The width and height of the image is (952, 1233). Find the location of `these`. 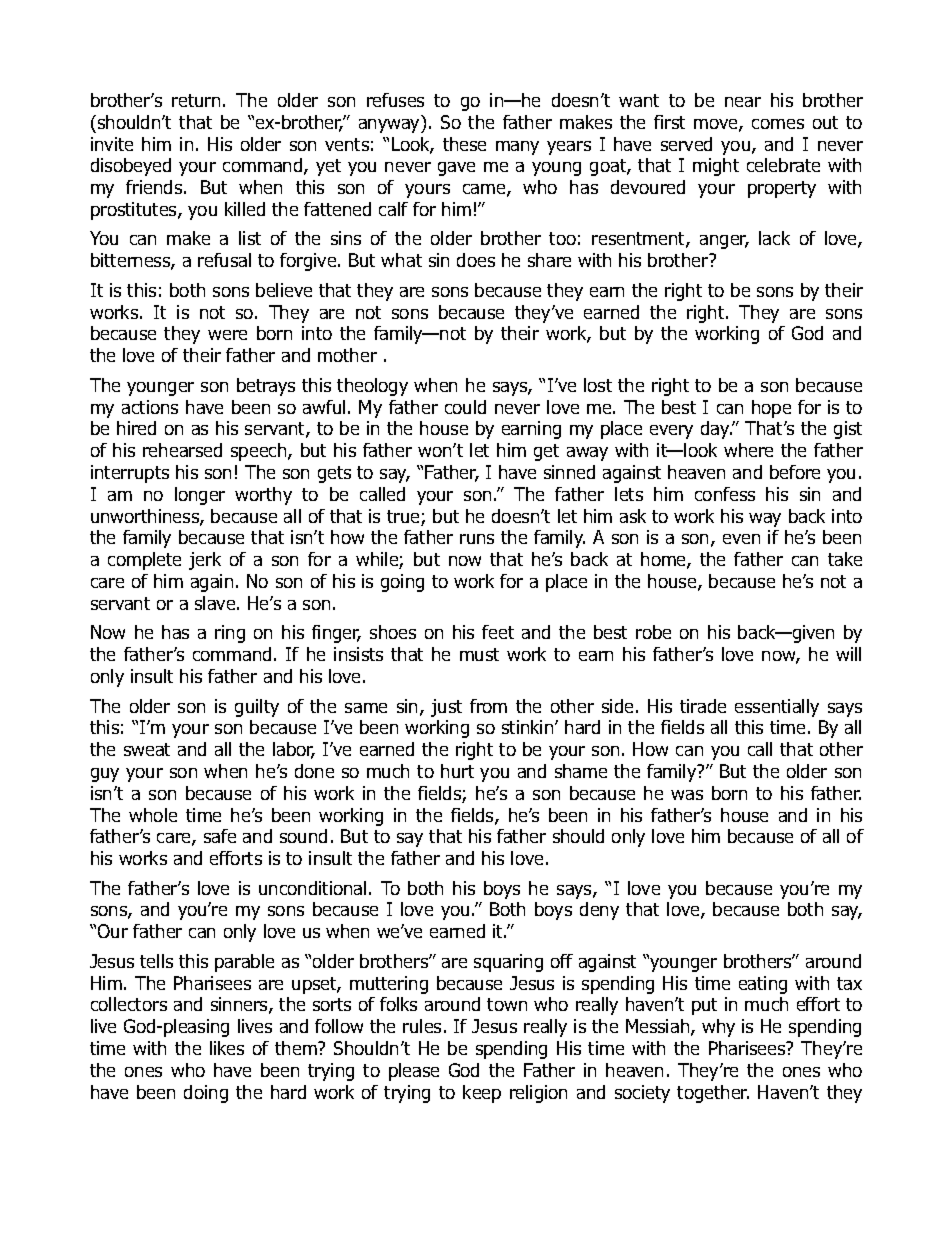

these is located at coordinates (464, 144).
